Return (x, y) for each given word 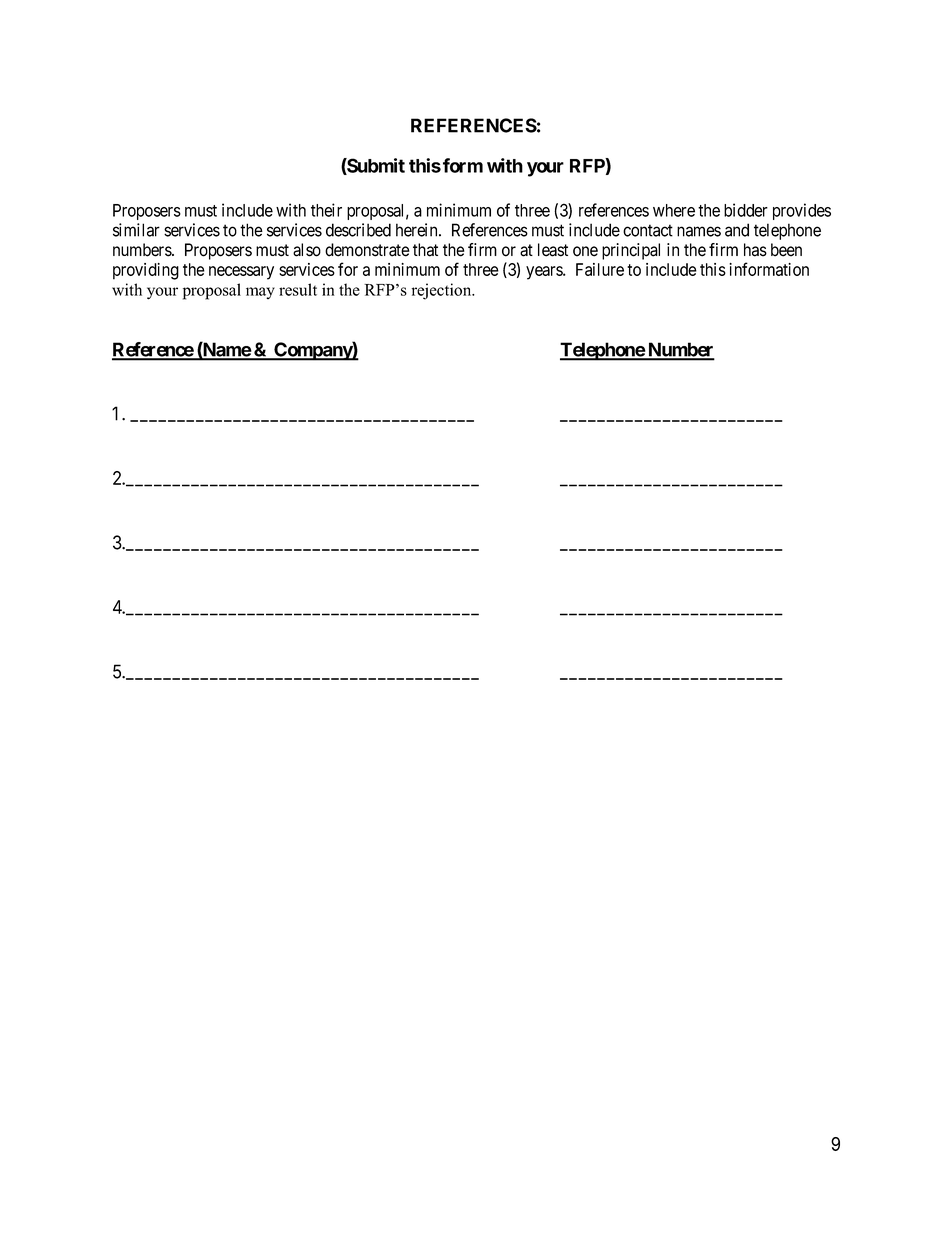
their (326, 210)
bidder (746, 210)
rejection (443, 291)
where (674, 210)
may (260, 293)
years (545, 273)
